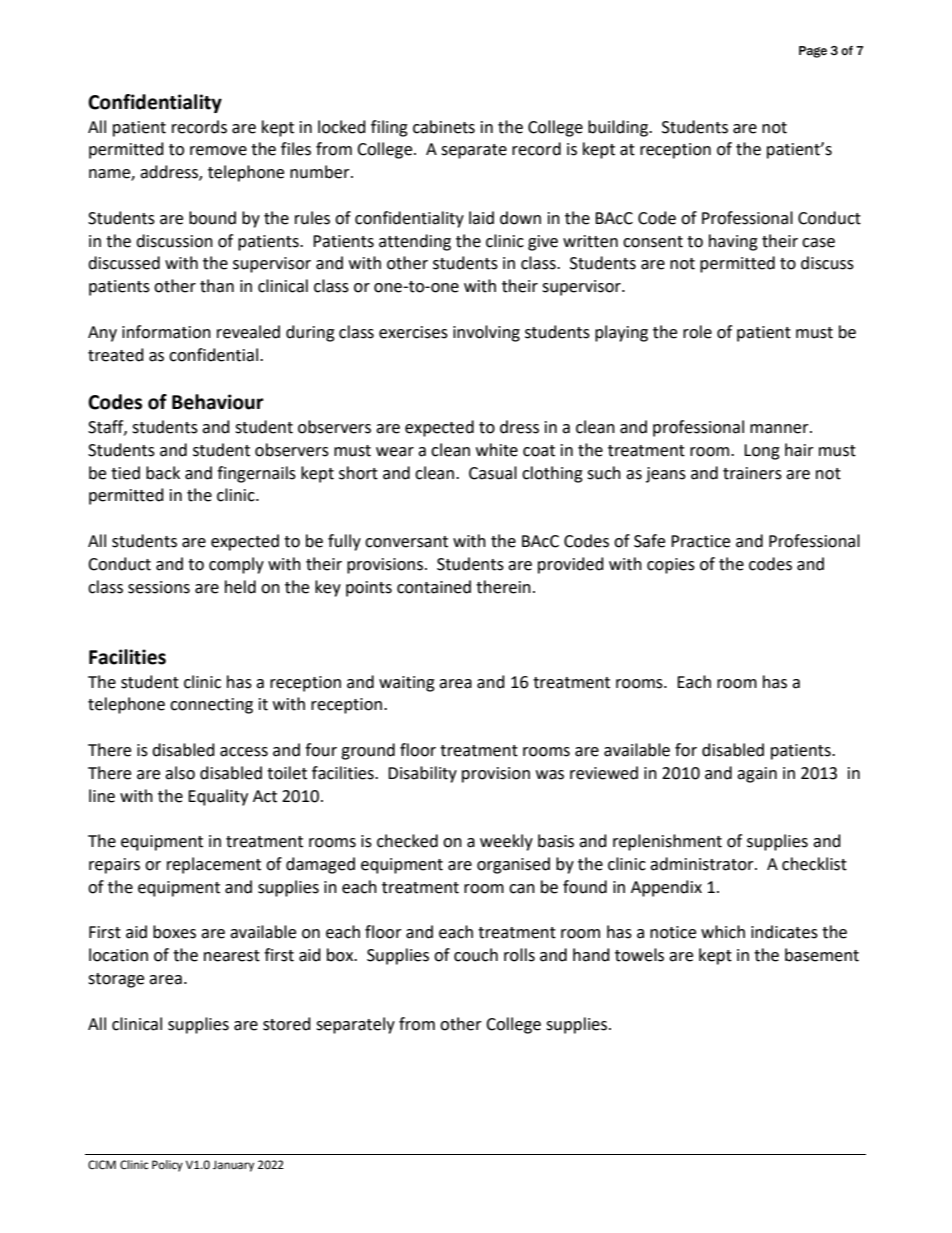 Image resolution: width=952 pixels, height=1233 pixels. What do you see at coordinates (422, 774) in the document?
I see `Disability` at bounding box center [422, 774].
